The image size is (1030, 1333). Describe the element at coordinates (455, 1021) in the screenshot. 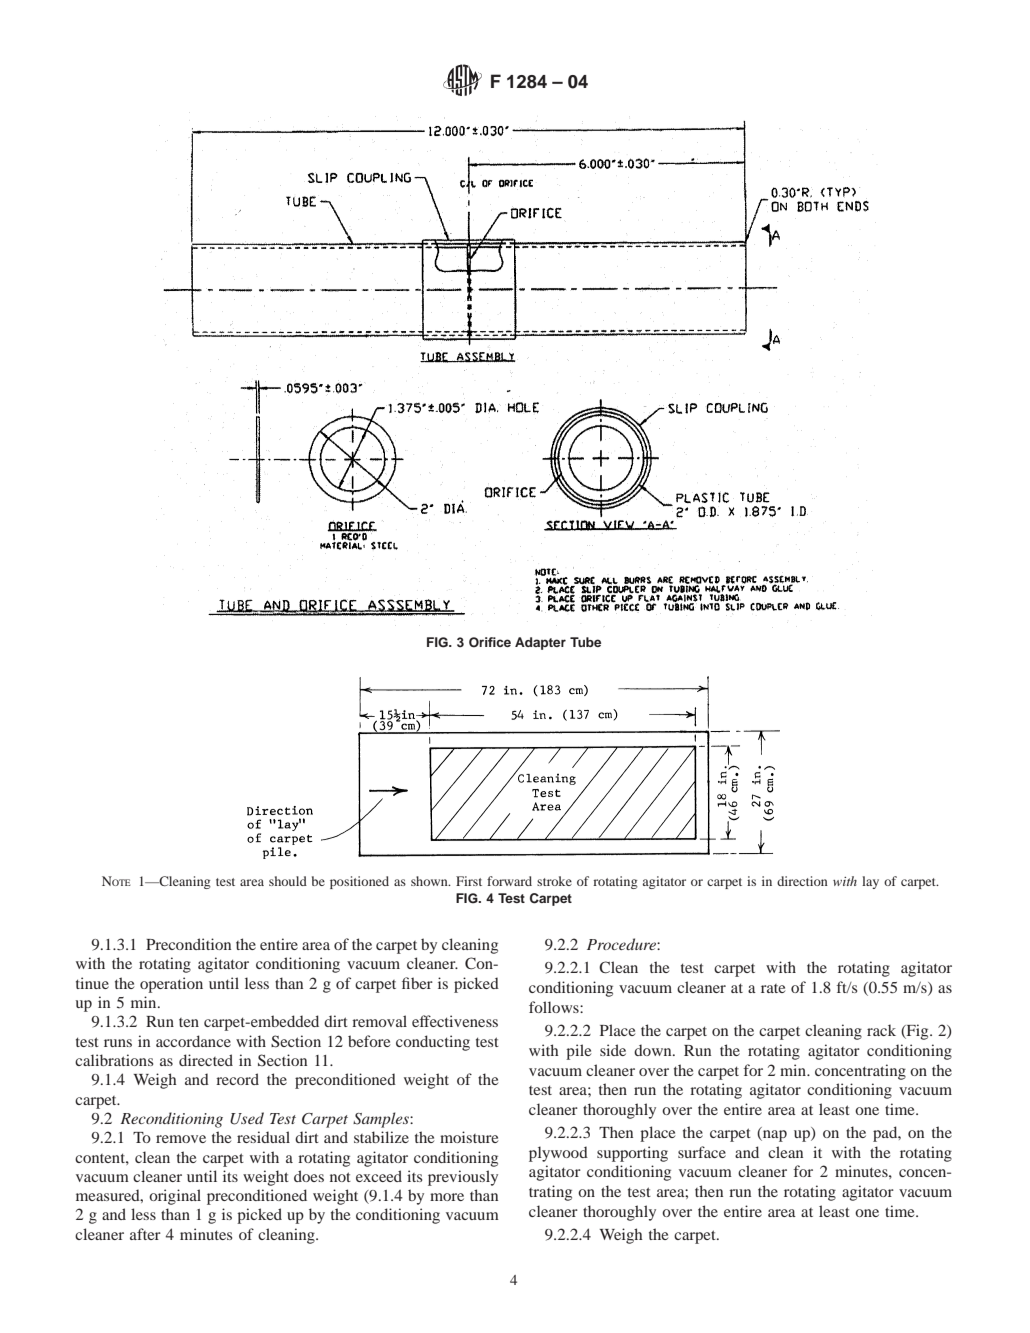

I see `effectiveness` at that location.
